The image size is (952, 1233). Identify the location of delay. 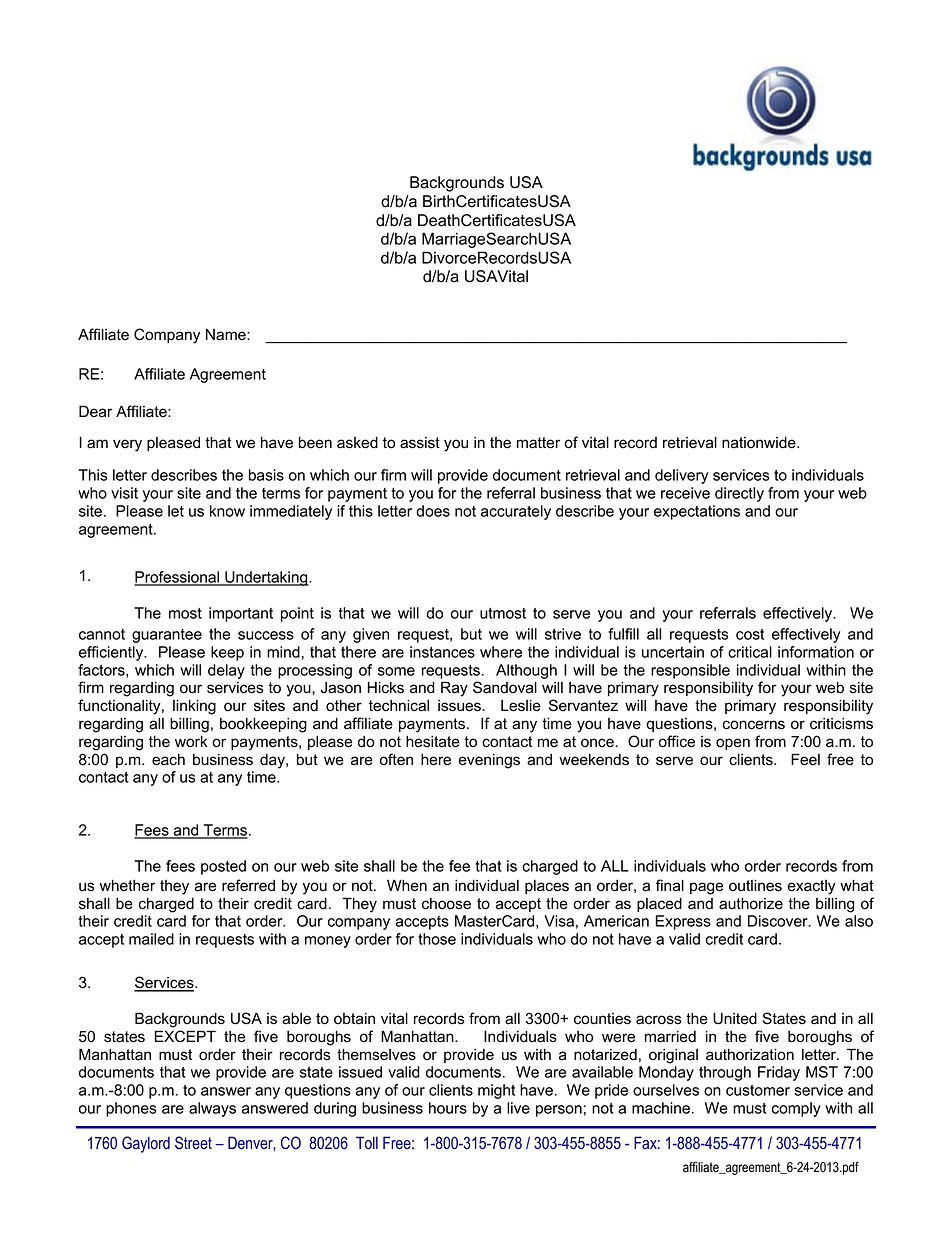
(226, 671).
